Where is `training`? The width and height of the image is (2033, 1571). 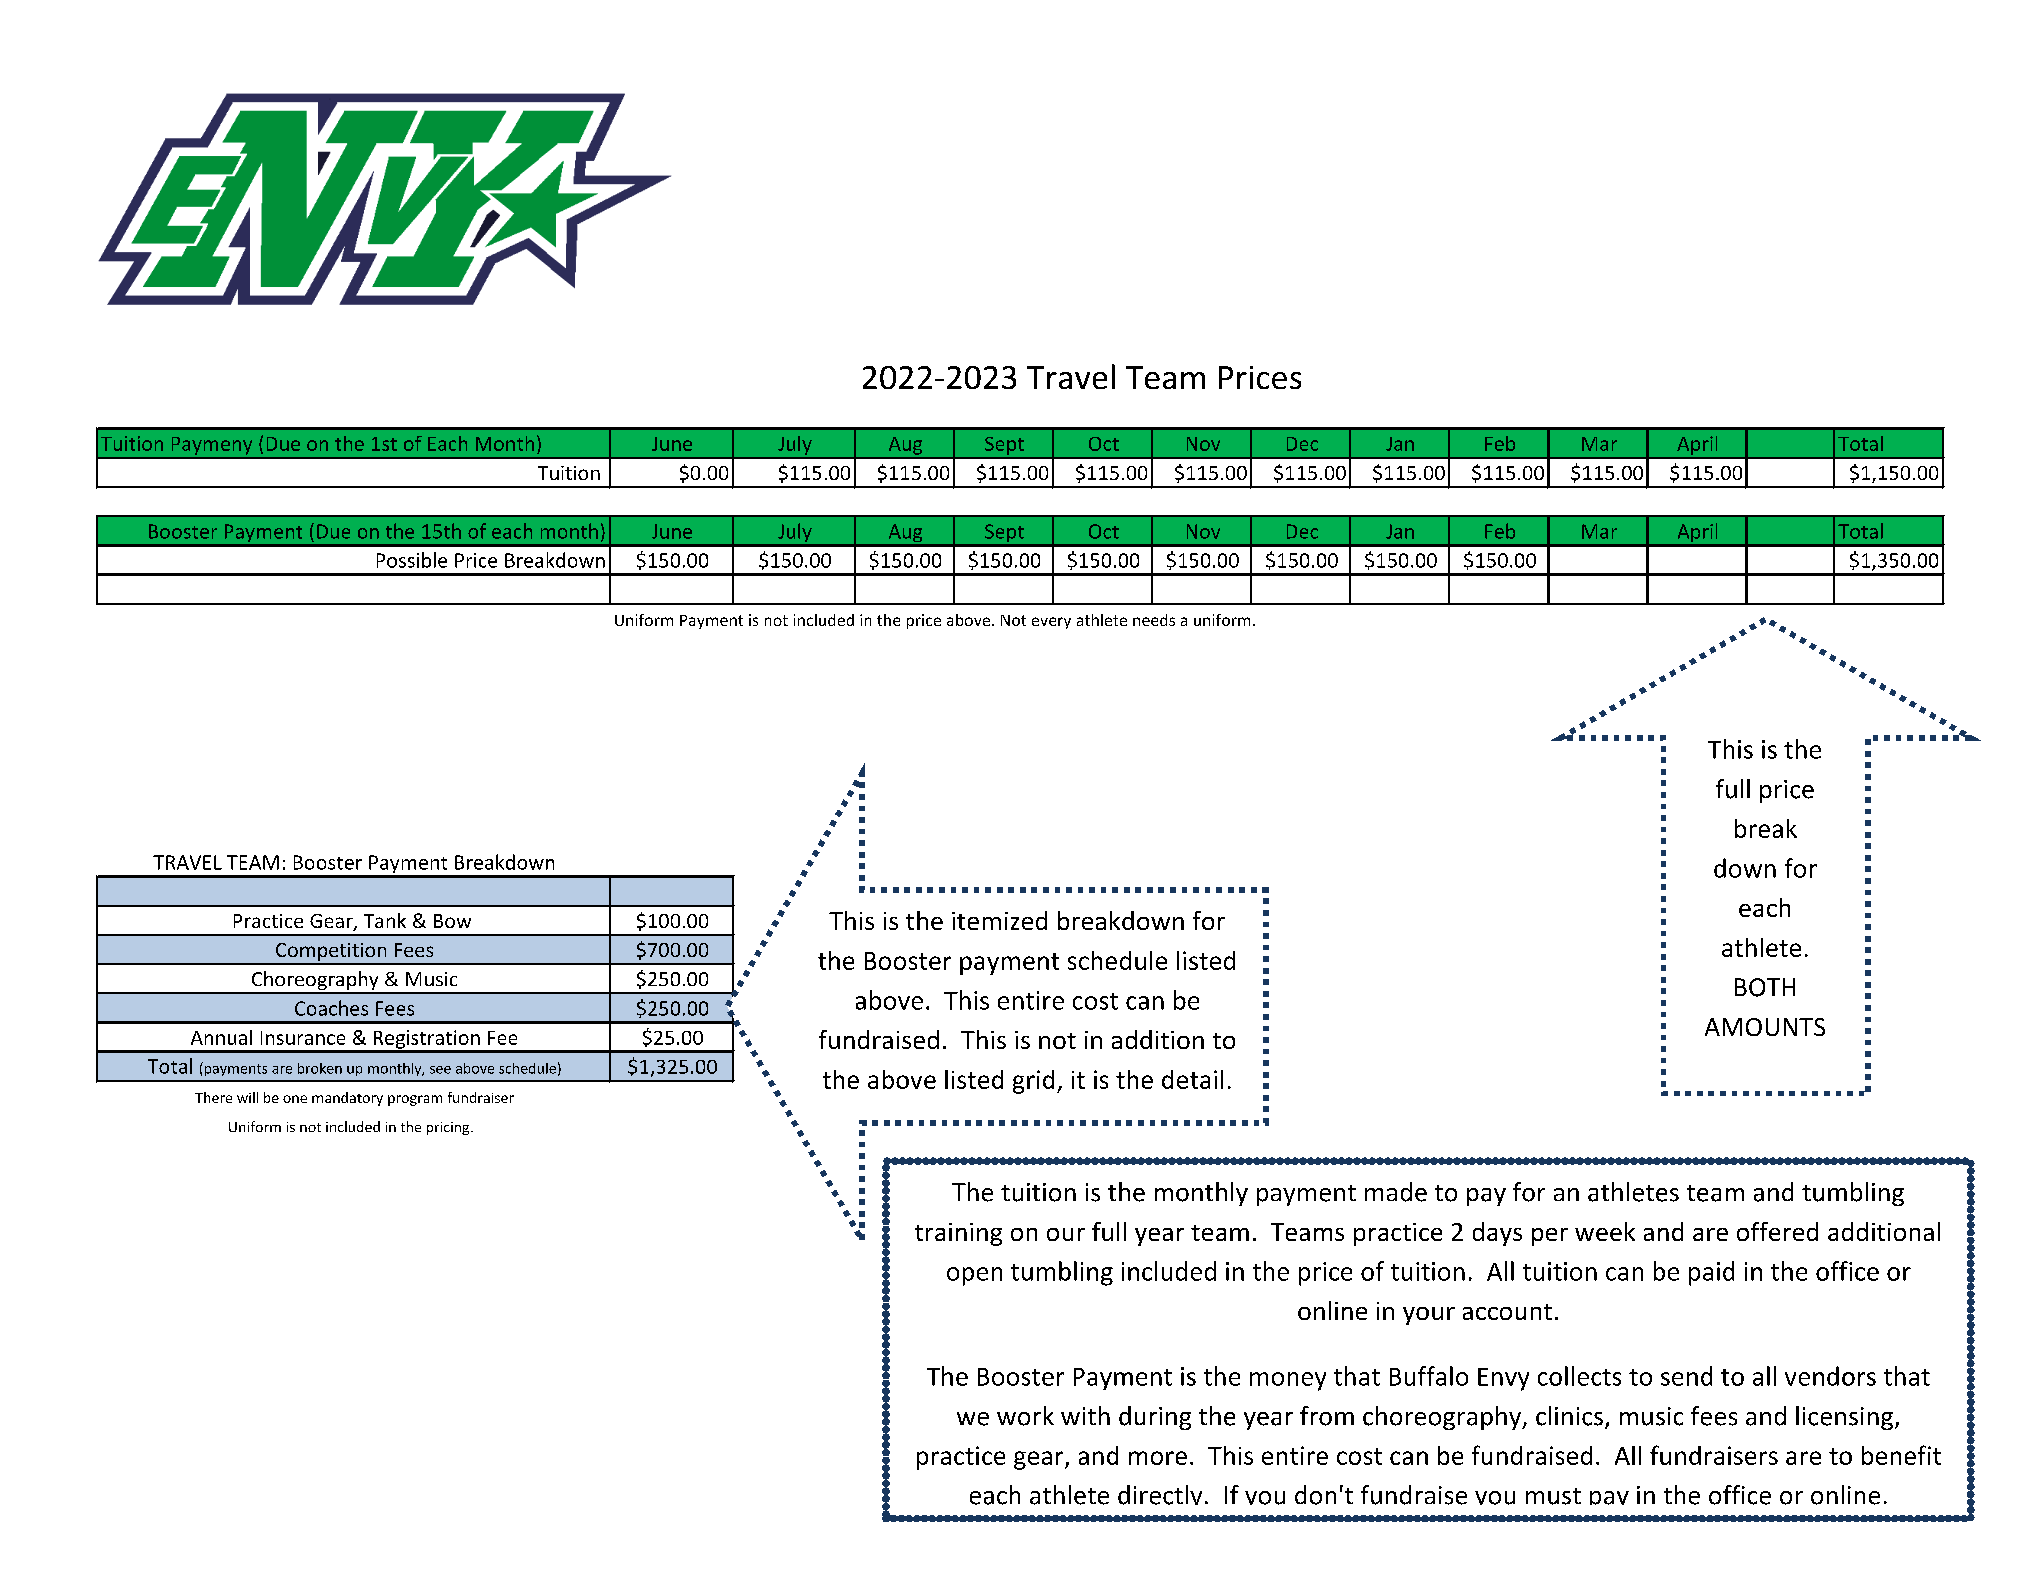 training is located at coordinates (958, 1234).
